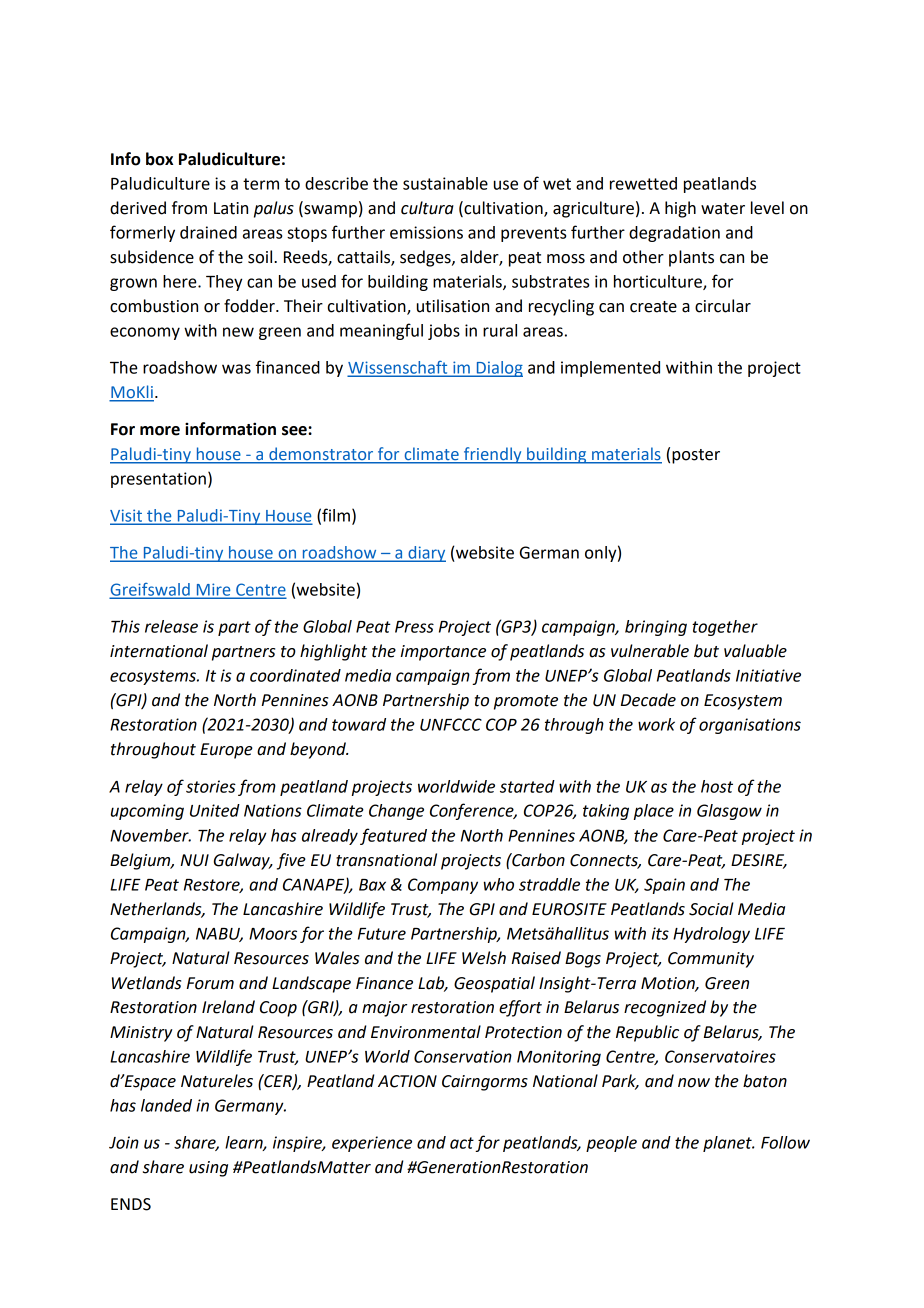 This document has width=924, height=1308. Describe the element at coordinates (706, 651) in the document. I see `but` at that location.
